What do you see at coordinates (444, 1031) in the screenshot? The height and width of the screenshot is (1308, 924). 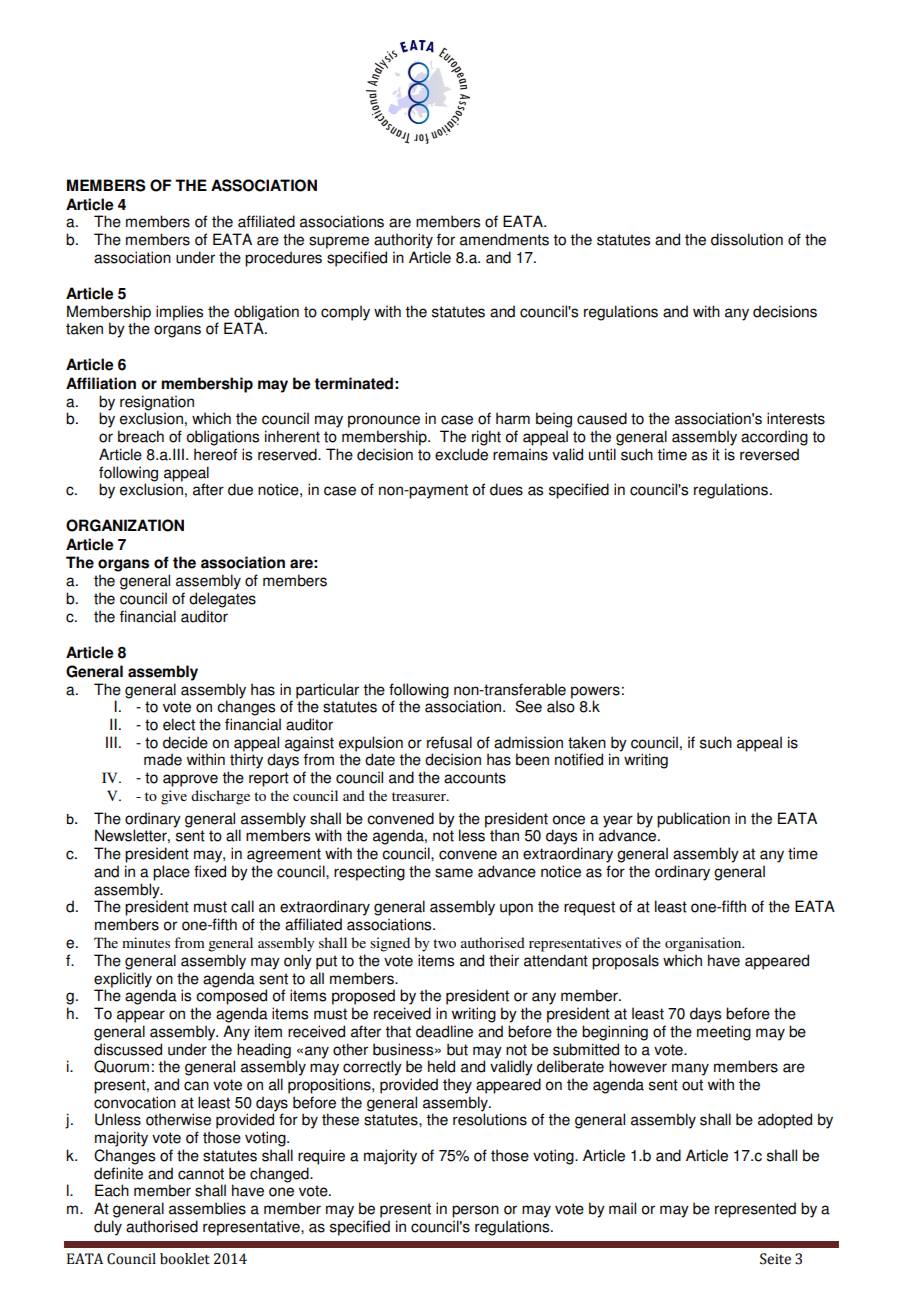 I see `deadline` at bounding box center [444, 1031].
